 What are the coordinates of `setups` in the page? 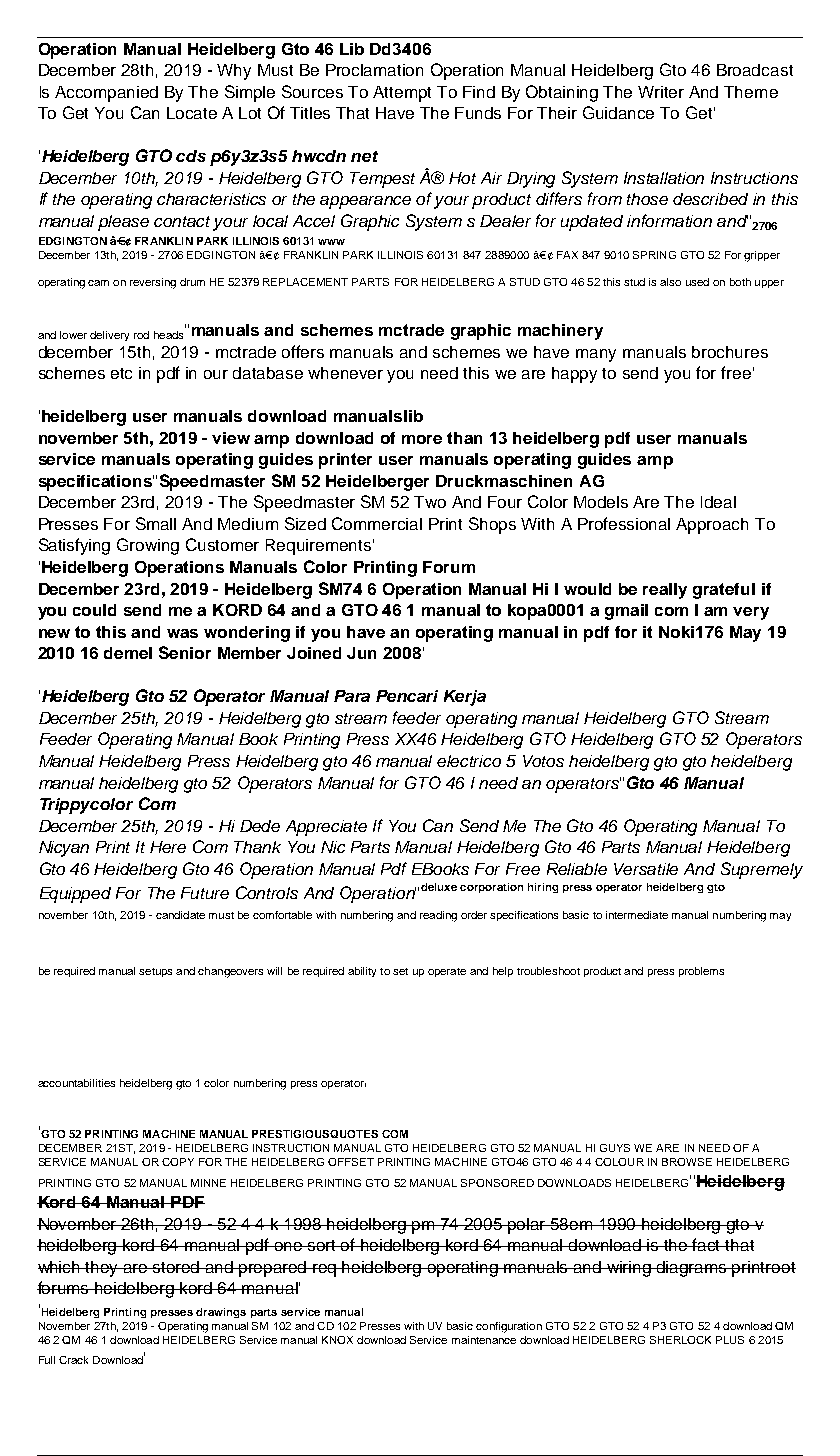 It's located at (155, 972).
